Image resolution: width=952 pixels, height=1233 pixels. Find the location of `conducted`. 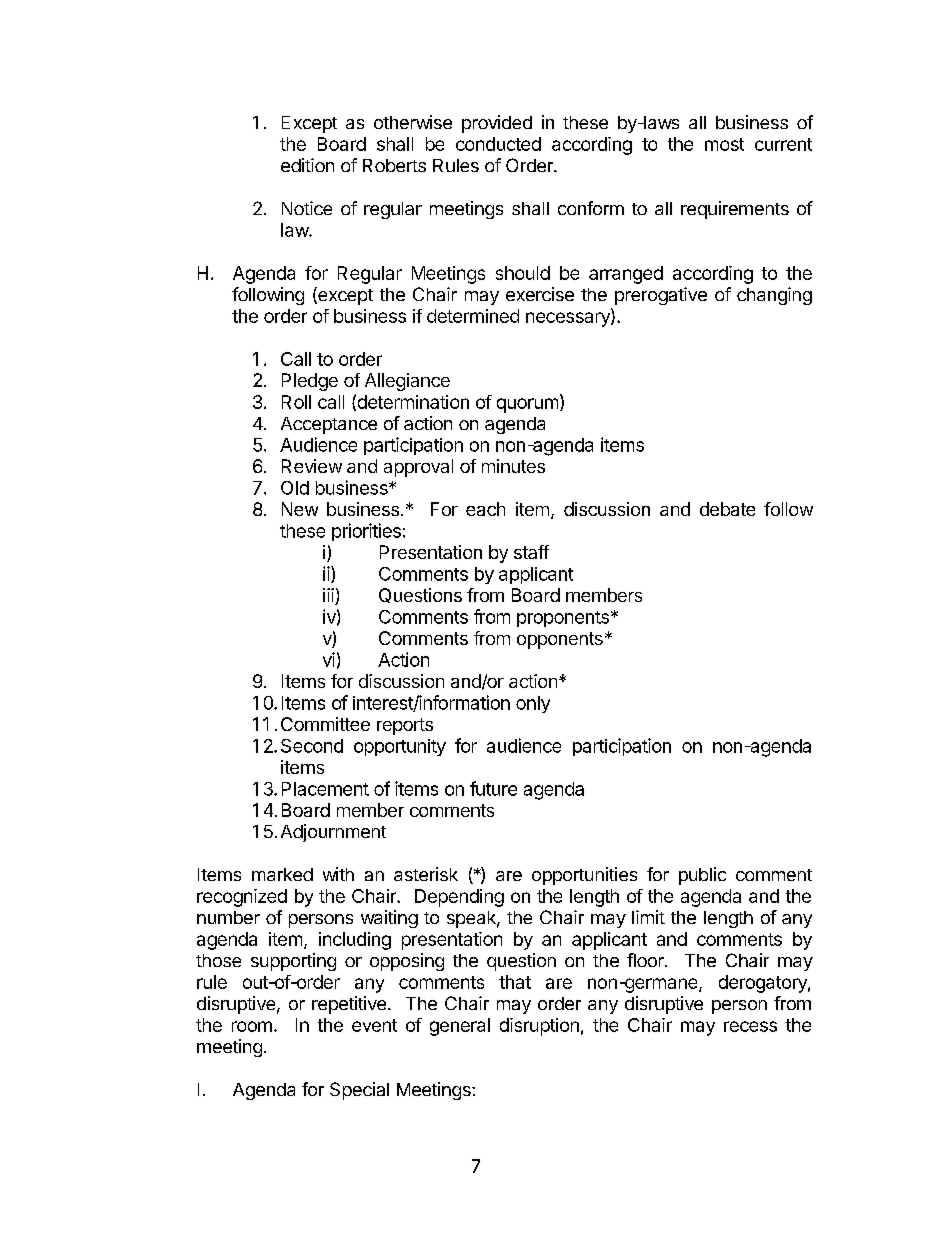

conducted is located at coordinates (498, 144).
